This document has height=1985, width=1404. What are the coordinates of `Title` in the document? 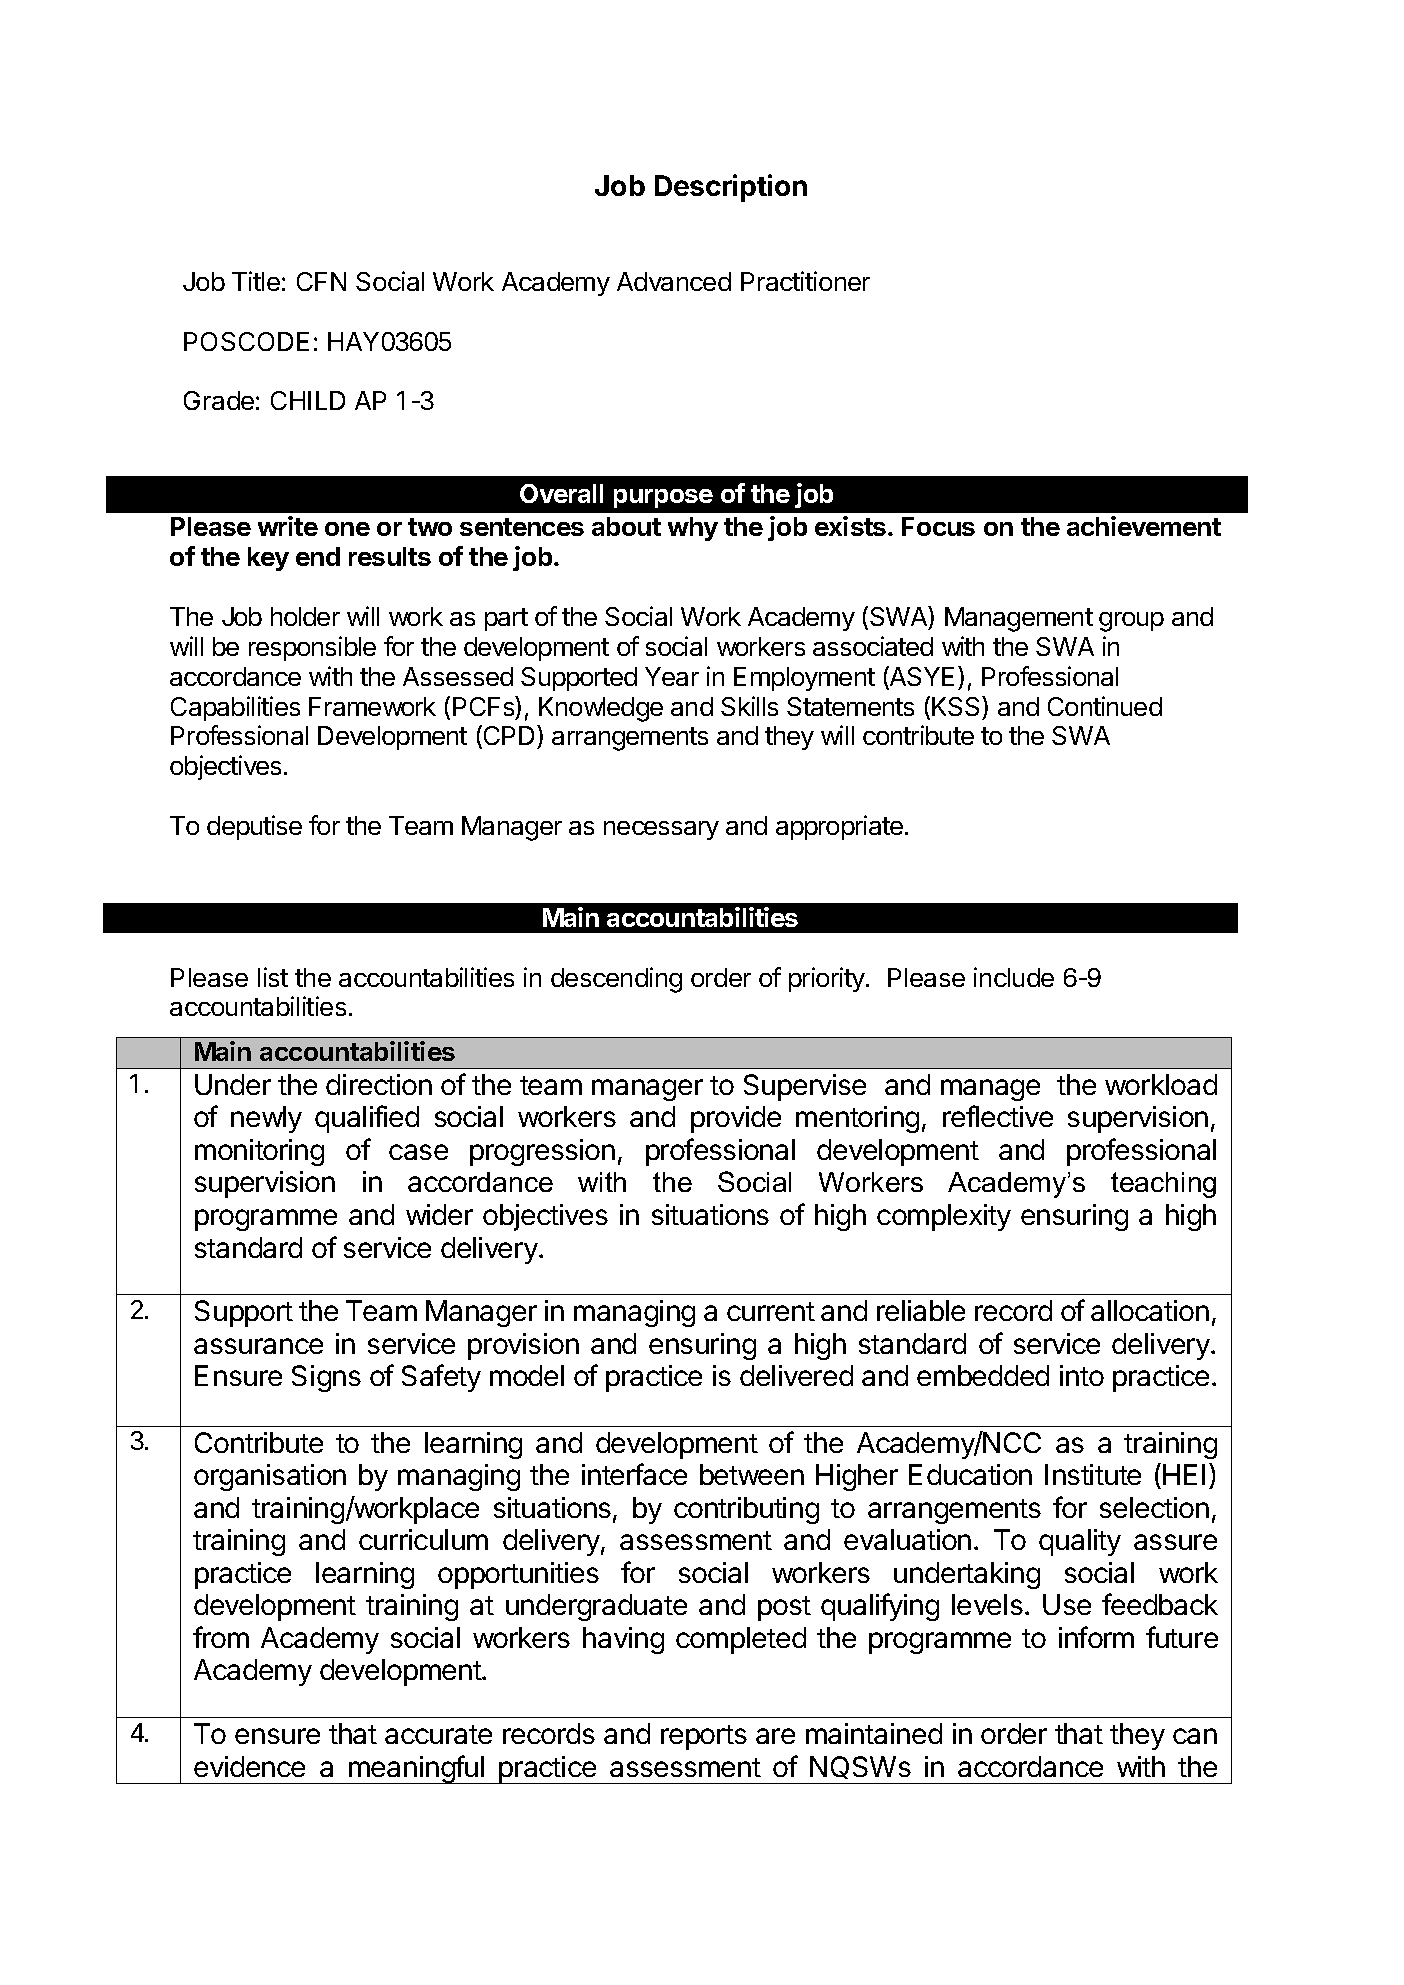 It's located at (256, 281).
